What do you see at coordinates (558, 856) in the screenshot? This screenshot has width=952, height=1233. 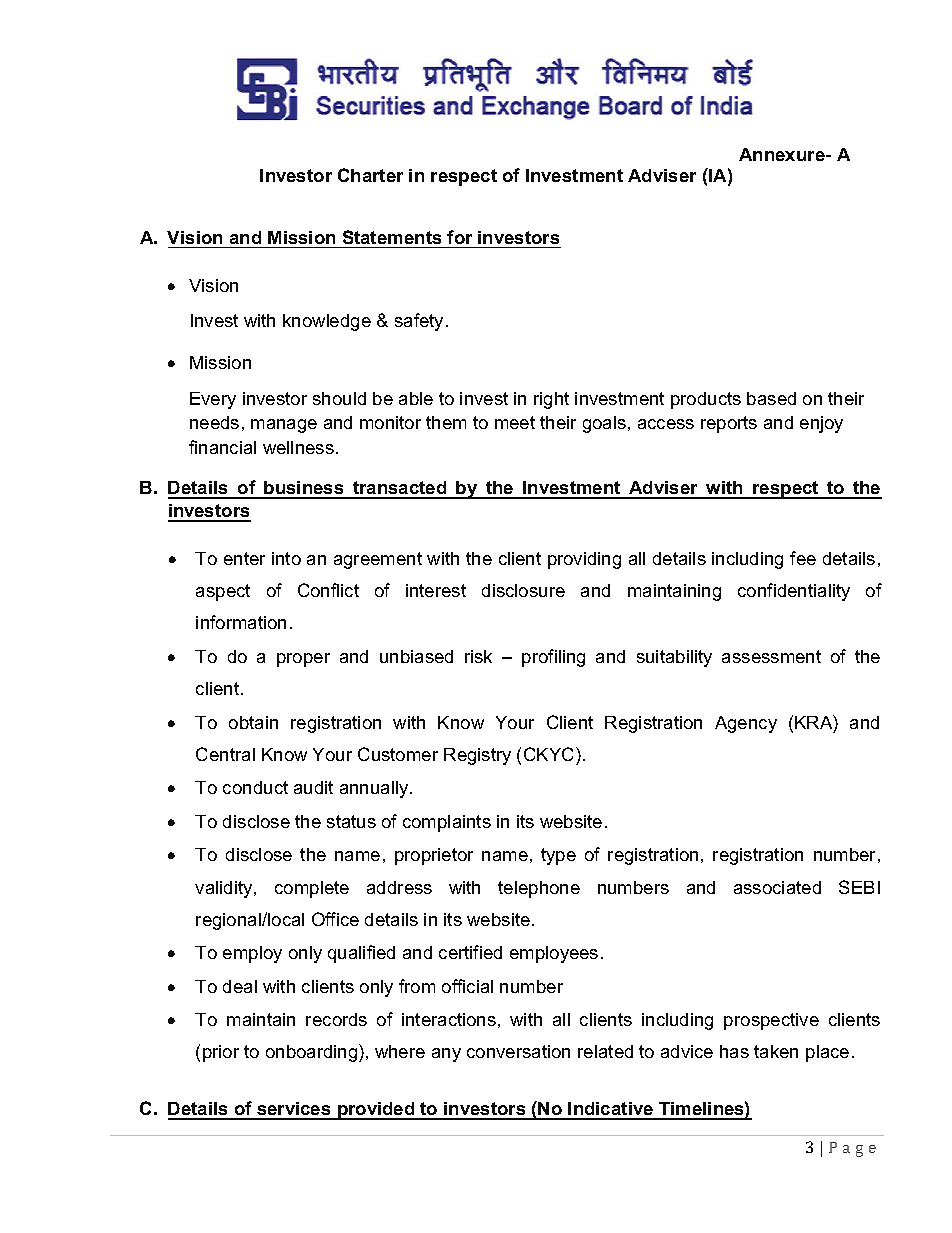 I see `type` at bounding box center [558, 856].
